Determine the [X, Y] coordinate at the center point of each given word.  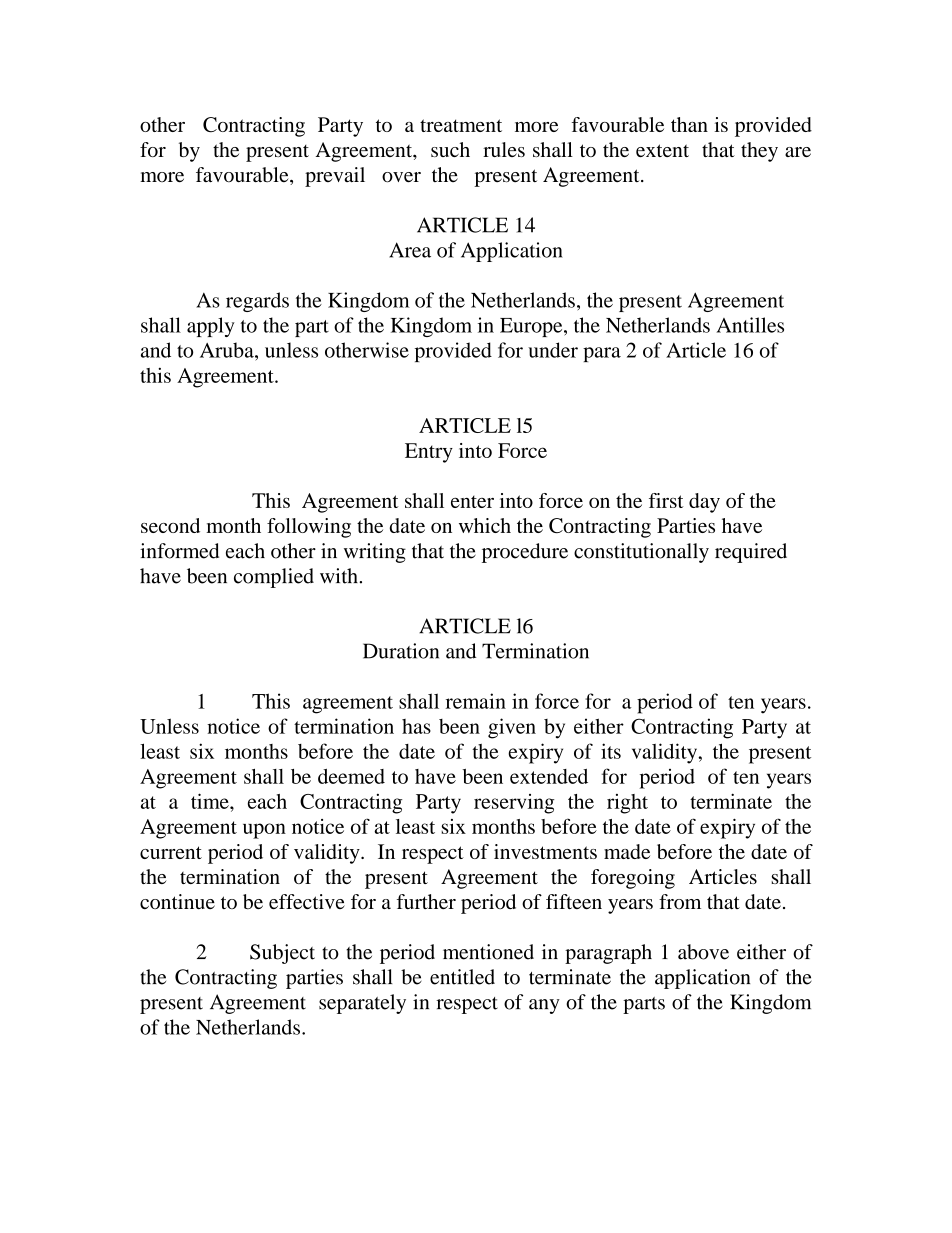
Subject [282, 954]
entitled [462, 977]
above [703, 952]
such [450, 149]
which [485, 525]
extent [662, 150]
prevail [335, 177]
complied [274, 578]
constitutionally [641, 553]
